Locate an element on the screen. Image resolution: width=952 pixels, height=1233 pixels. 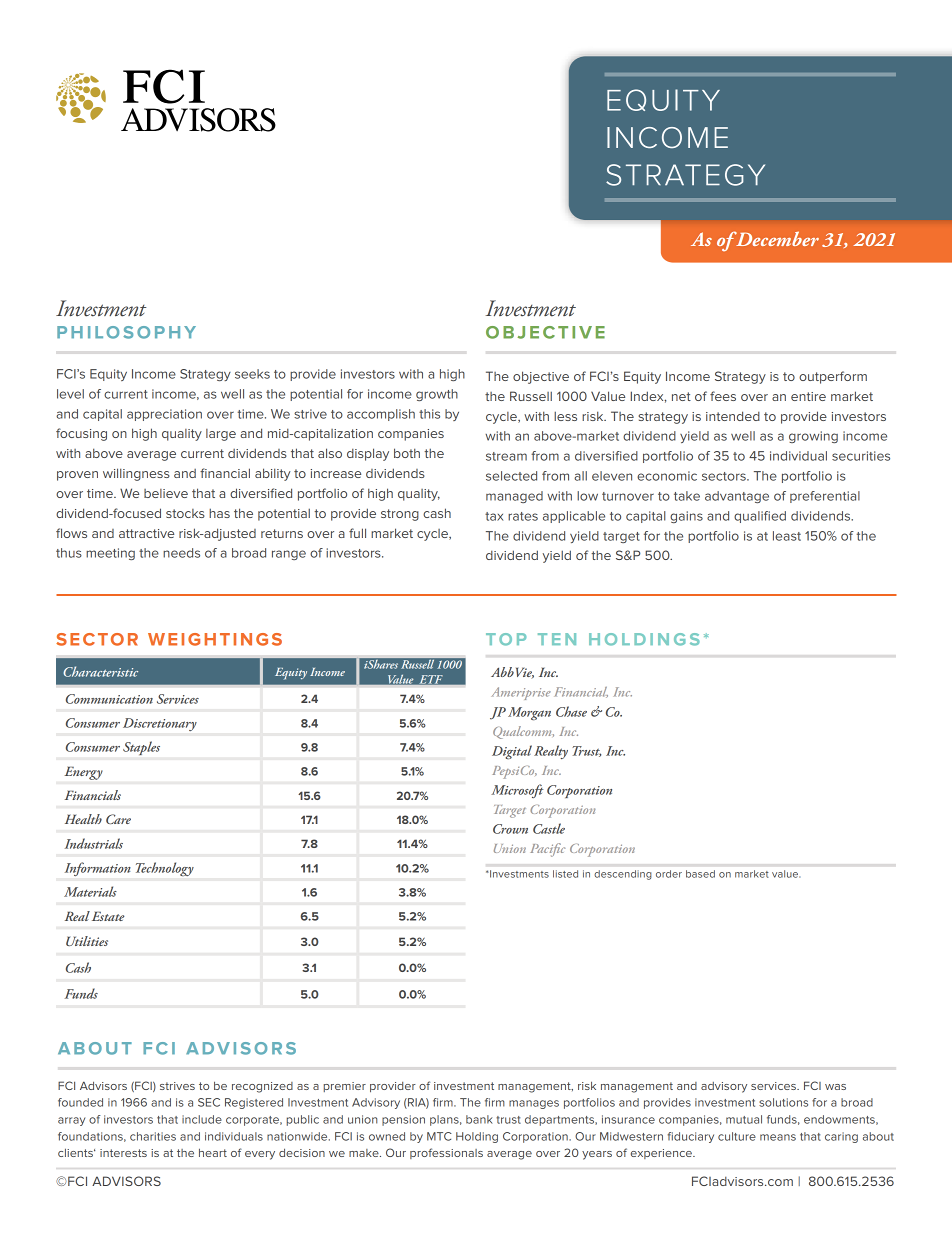
charities is located at coordinates (153, 1136).
